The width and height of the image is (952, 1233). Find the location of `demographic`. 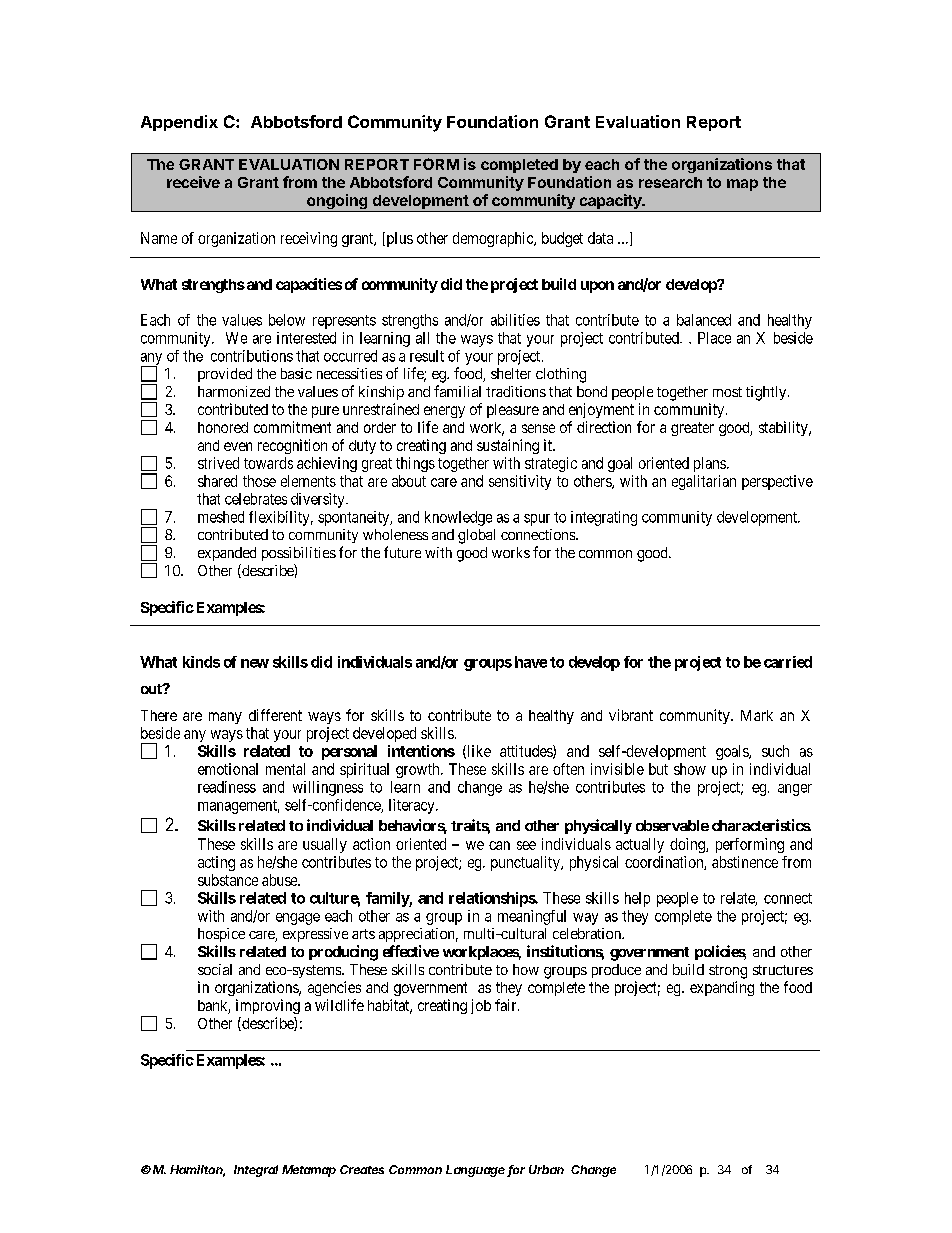

demographic is located at coordinates (494, 239).
